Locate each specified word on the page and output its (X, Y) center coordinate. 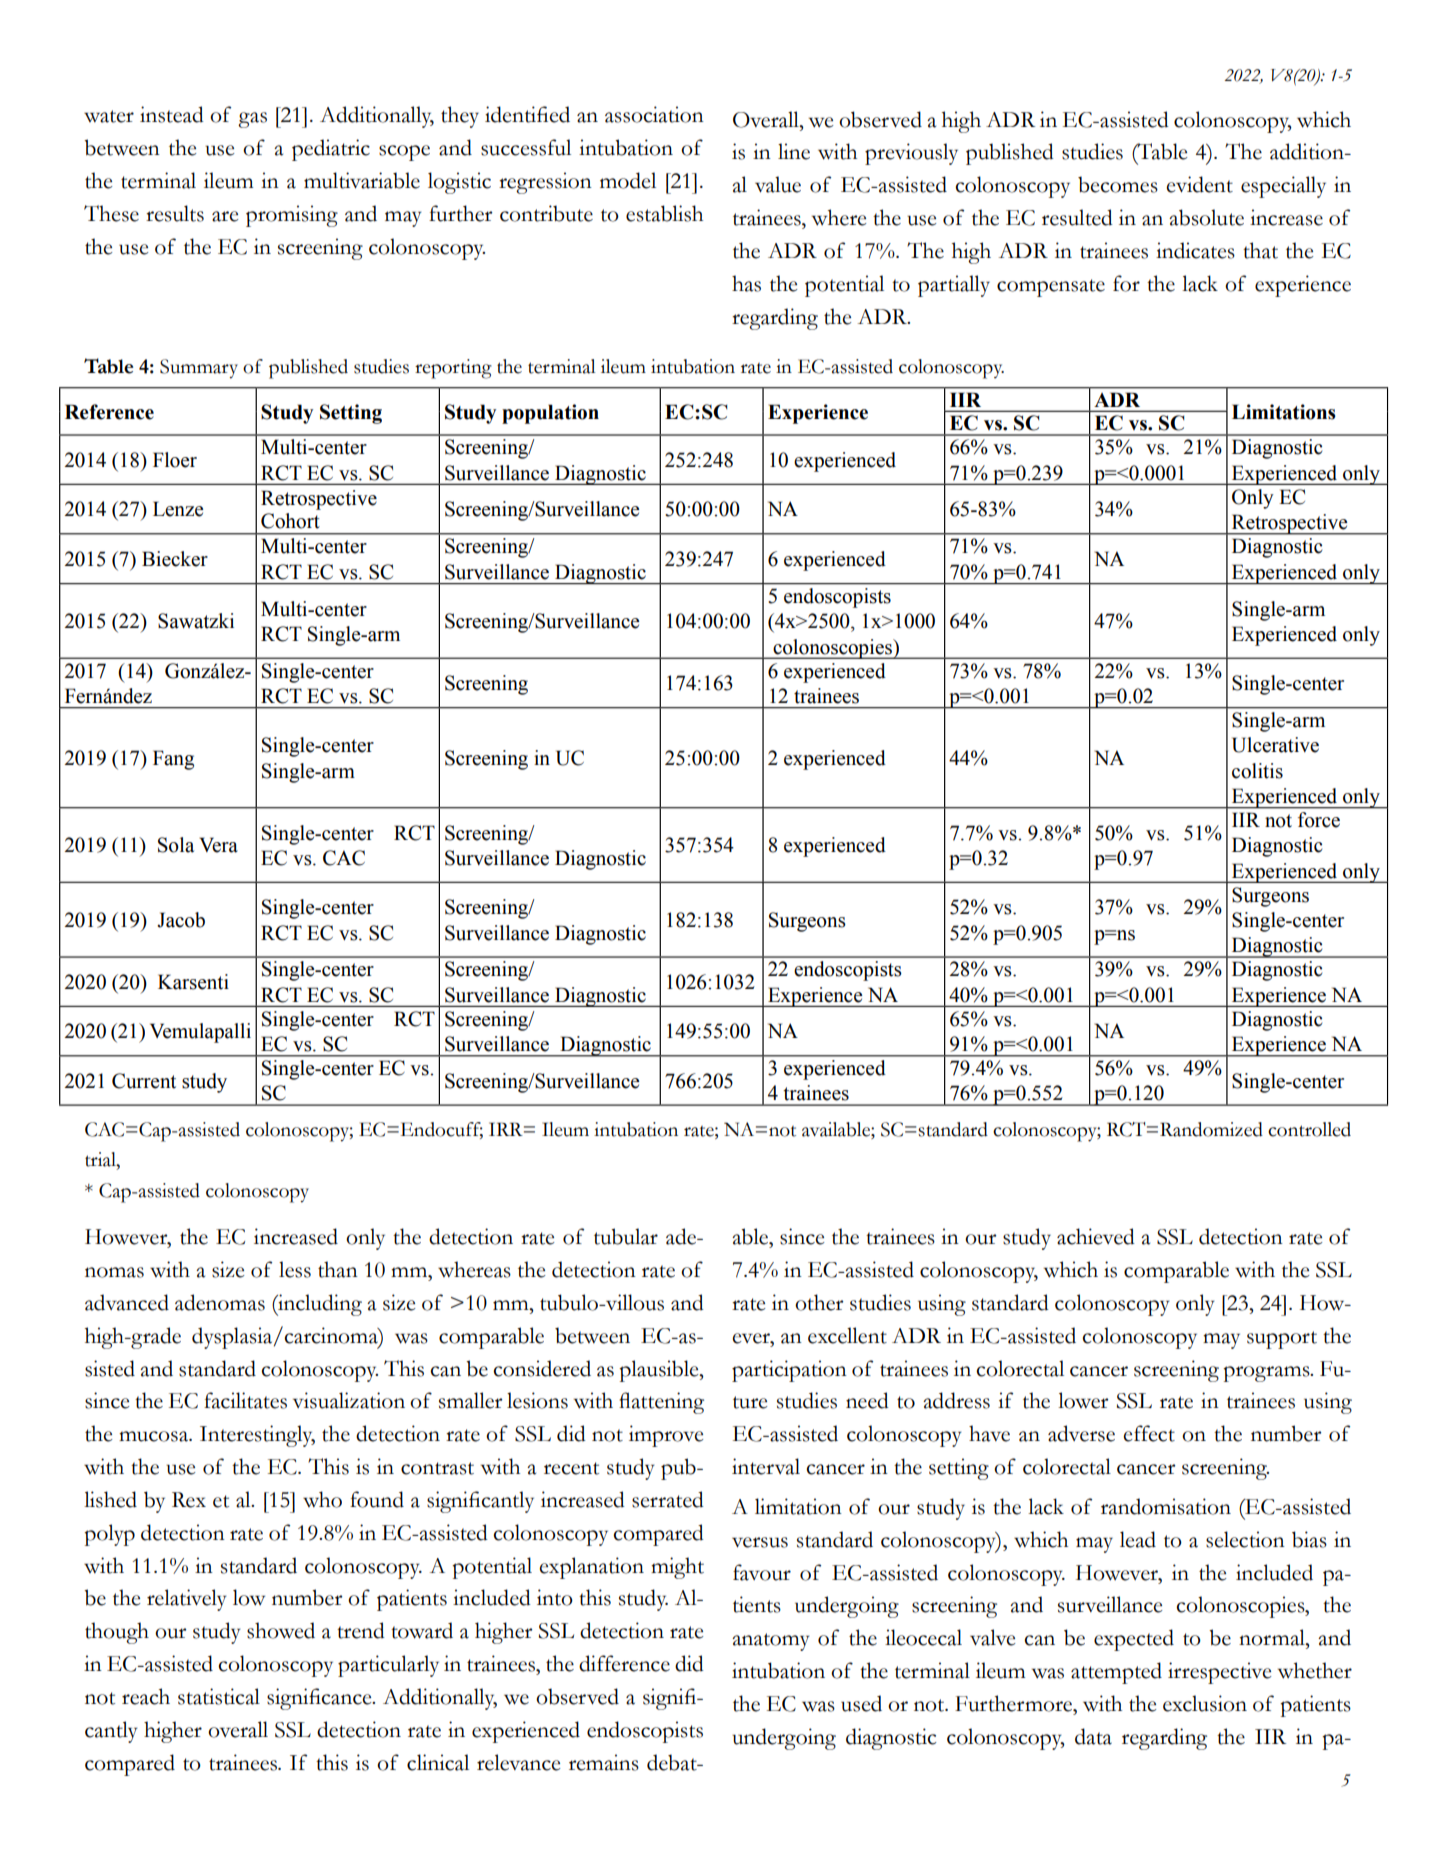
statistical (219, 1696)
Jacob (181, 920)
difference (624, 1663)
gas (252, 120)
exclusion (1205, 1703)
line (794, 151)
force (1319, 820)
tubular (626, 1236)
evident (1199, 184)
